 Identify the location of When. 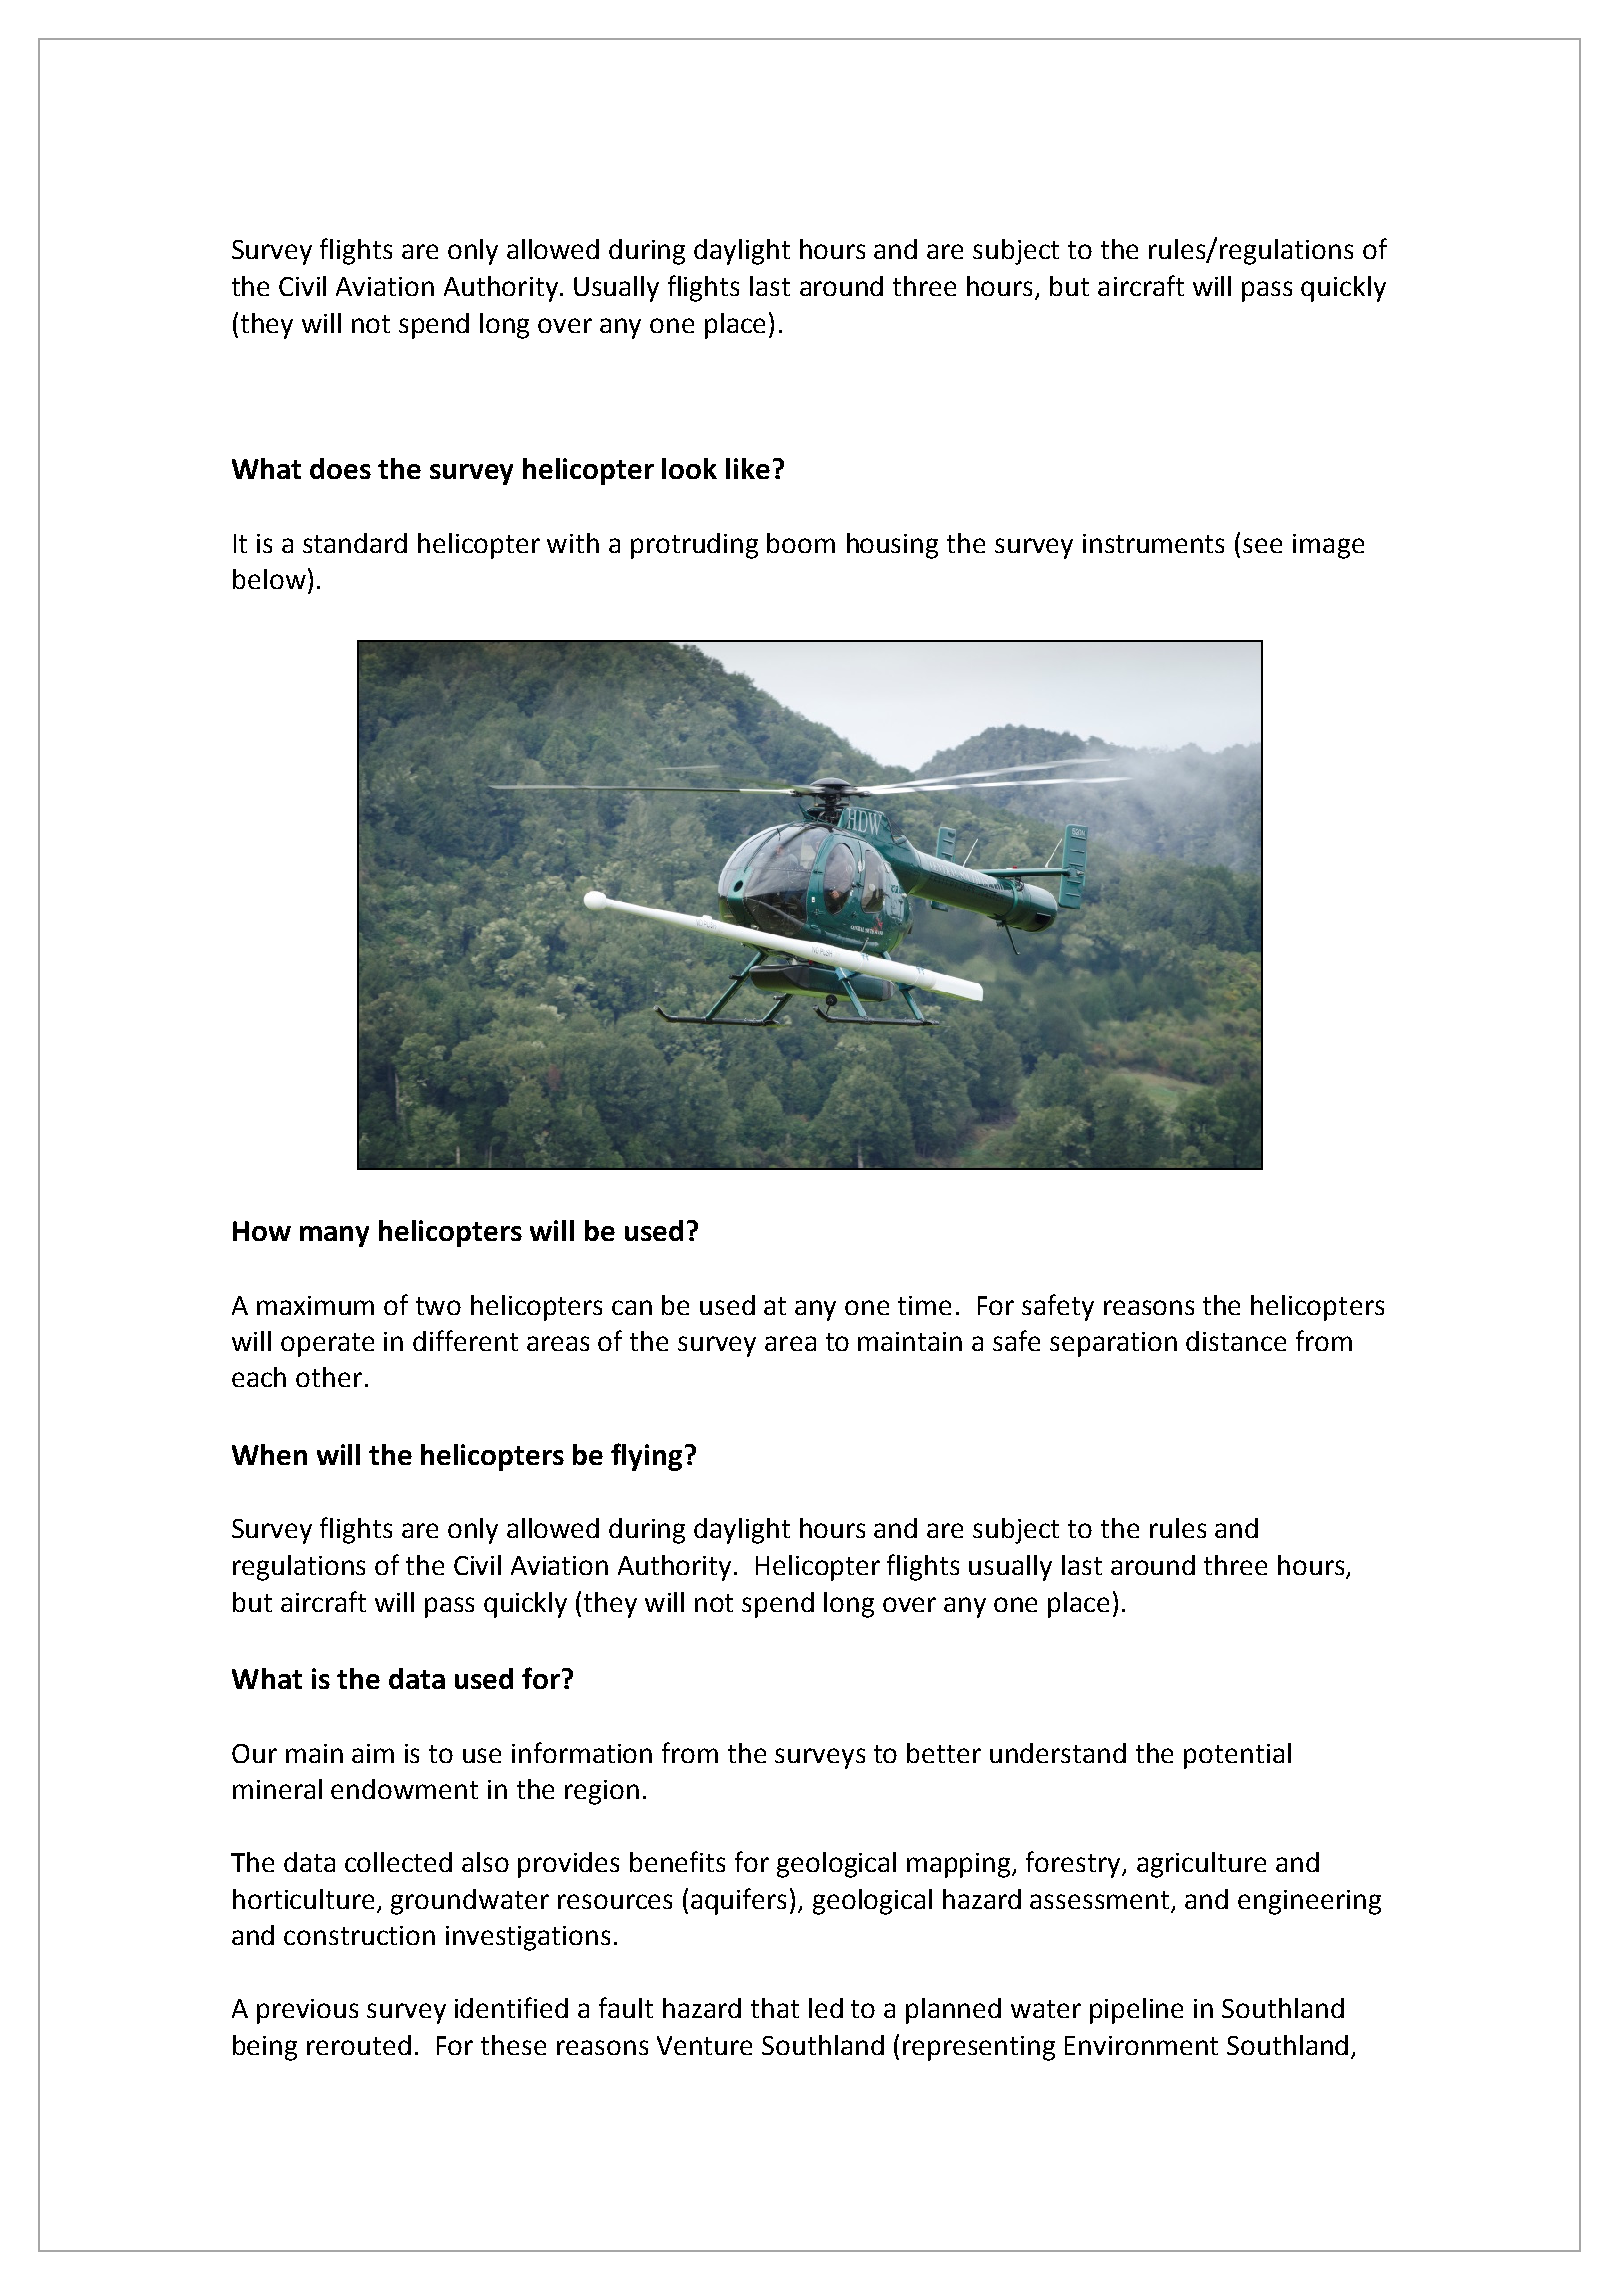
(269, 1454).
